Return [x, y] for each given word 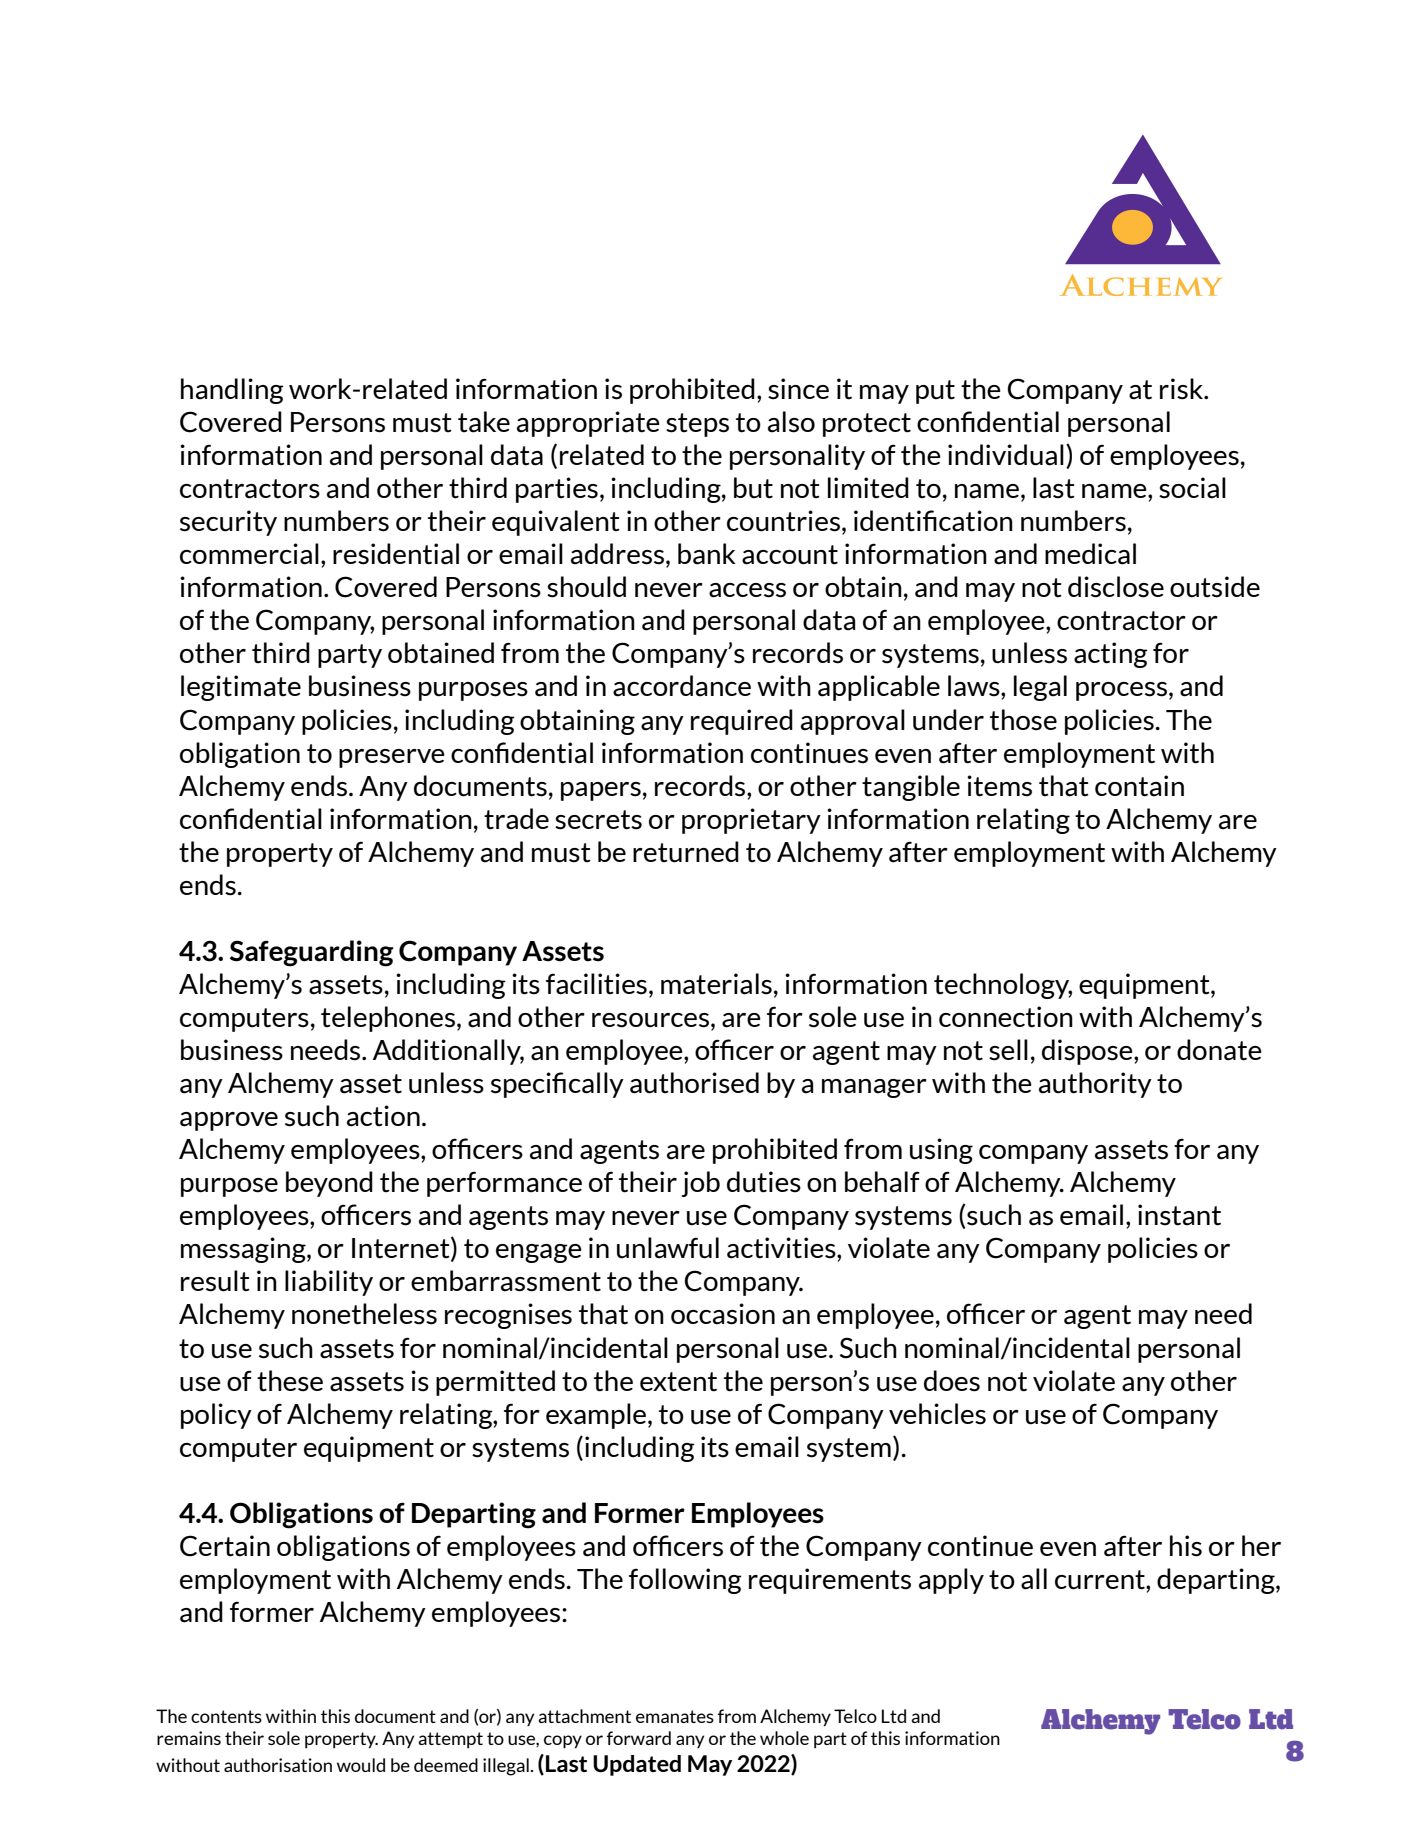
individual [1006, 455]
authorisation [278, 1765]
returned [686, 852]
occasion [723, 1314]
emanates [675, 1716]
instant [1179, 1215]
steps [697, 425]
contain [1139, 786]
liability [329, 1283]
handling [232, 391]
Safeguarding [312, 953]
